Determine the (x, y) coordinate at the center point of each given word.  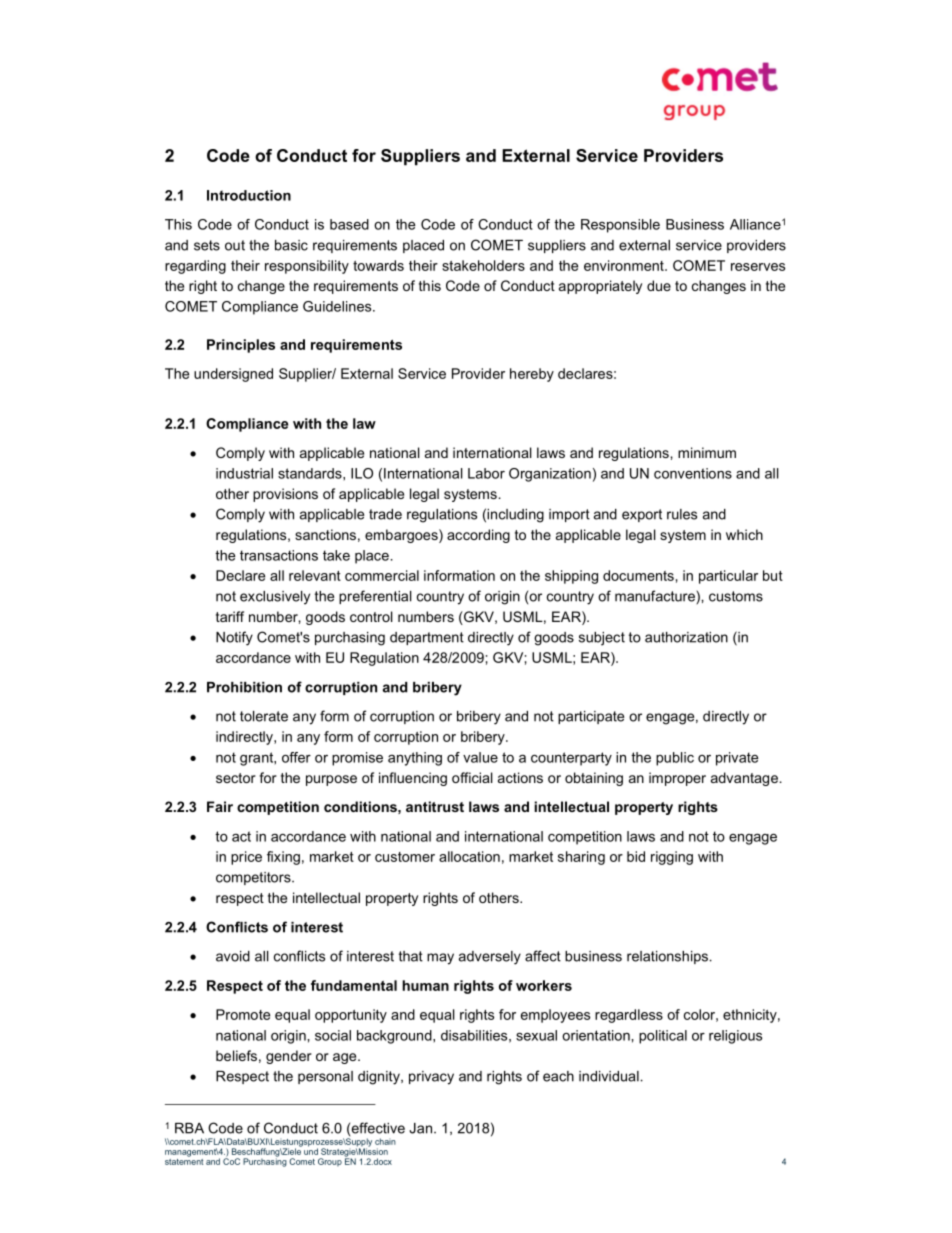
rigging (672, 858)
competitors (254, 878)
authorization (686, 637)
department (427, 638)
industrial (244, 473)
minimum (707, 452)
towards (378, 265)
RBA (189, 1128)
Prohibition (244, 687)
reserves (758, 267)
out (235, 245)
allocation (469, 856)
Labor (486, 473)
